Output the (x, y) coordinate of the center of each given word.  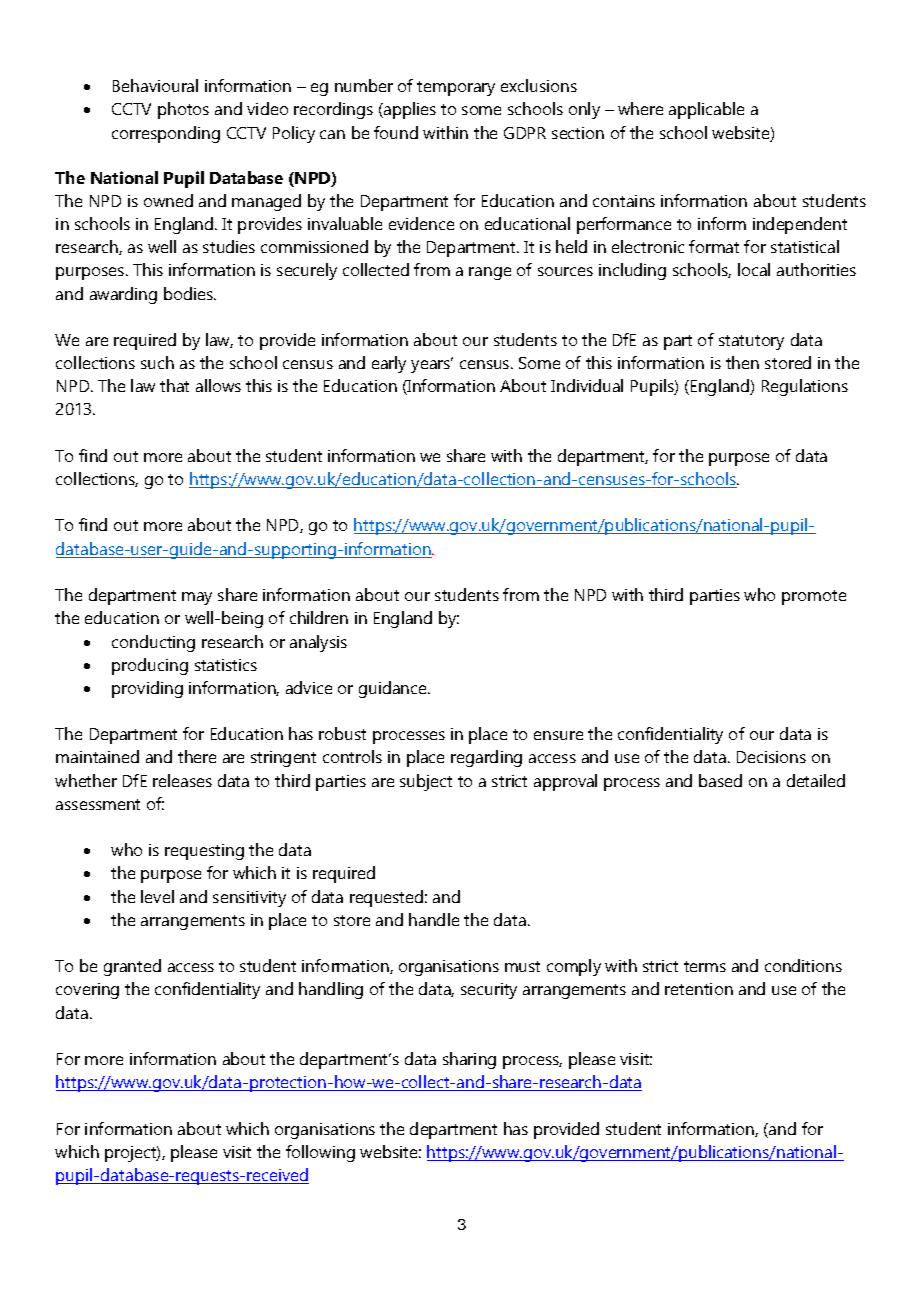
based (720, 780)
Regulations (805, 387)
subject (426, 782)
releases (182, 780)
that (174, 385)
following (320, 1153)
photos (183, 110)
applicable (706, 110)
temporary (456, 88)
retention (699, 989)
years (432, 365)
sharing (469, 1060)
